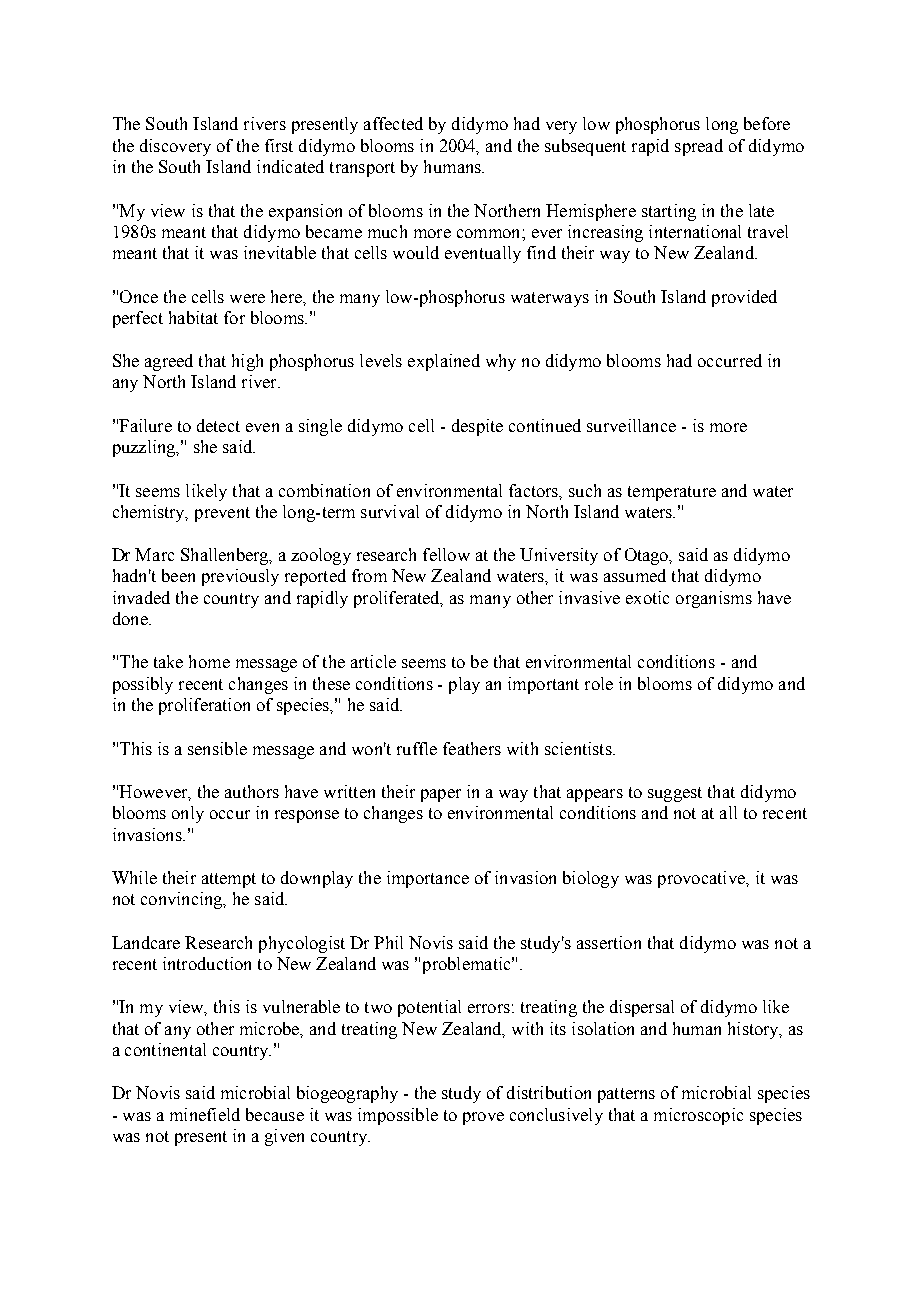 This document has height=1308, width=924. Describe the element at coordinates (398, 599) in the document. I see `proliferated` at that location.
